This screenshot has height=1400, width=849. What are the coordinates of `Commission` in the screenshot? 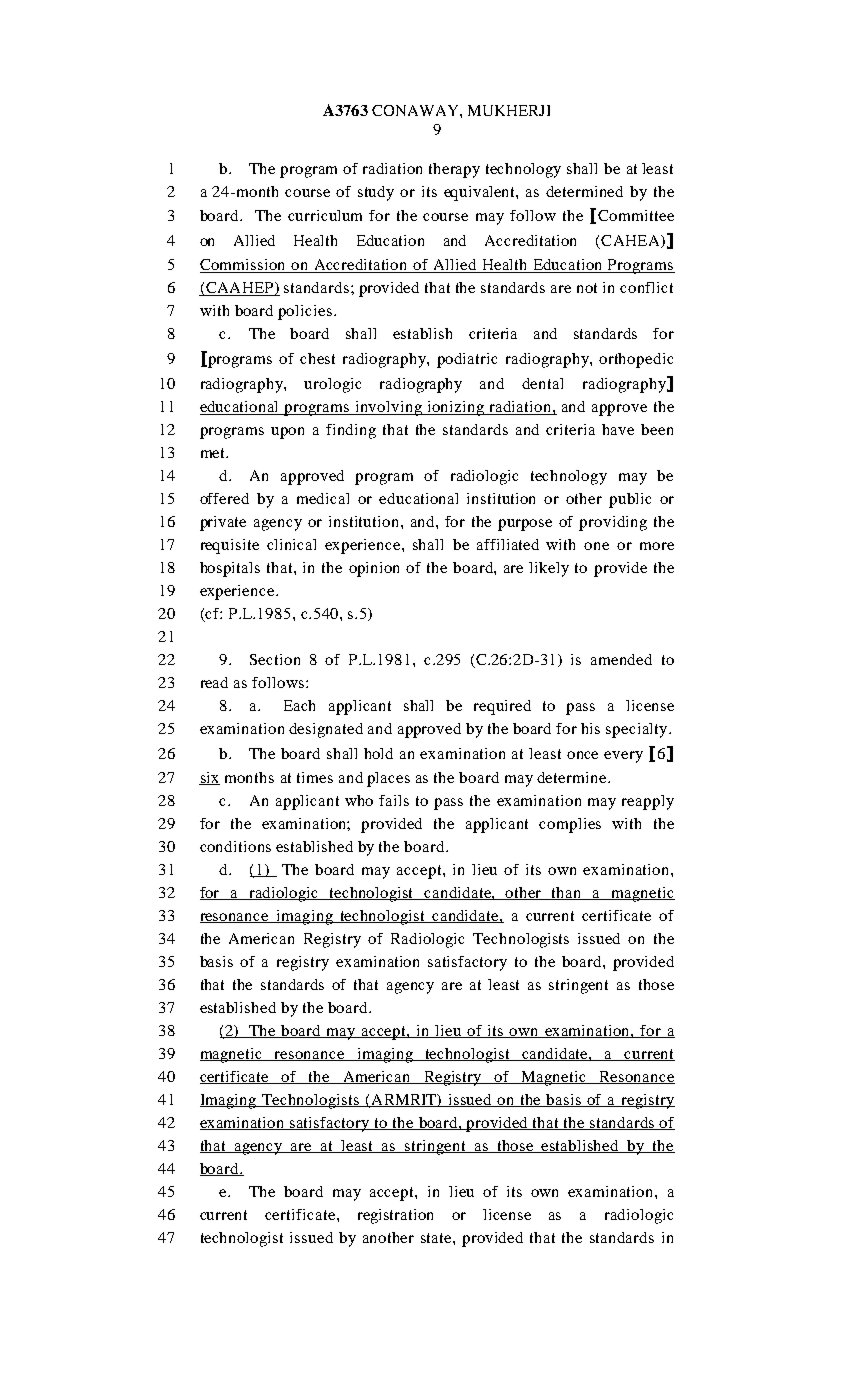 It's located at (244, 266).
